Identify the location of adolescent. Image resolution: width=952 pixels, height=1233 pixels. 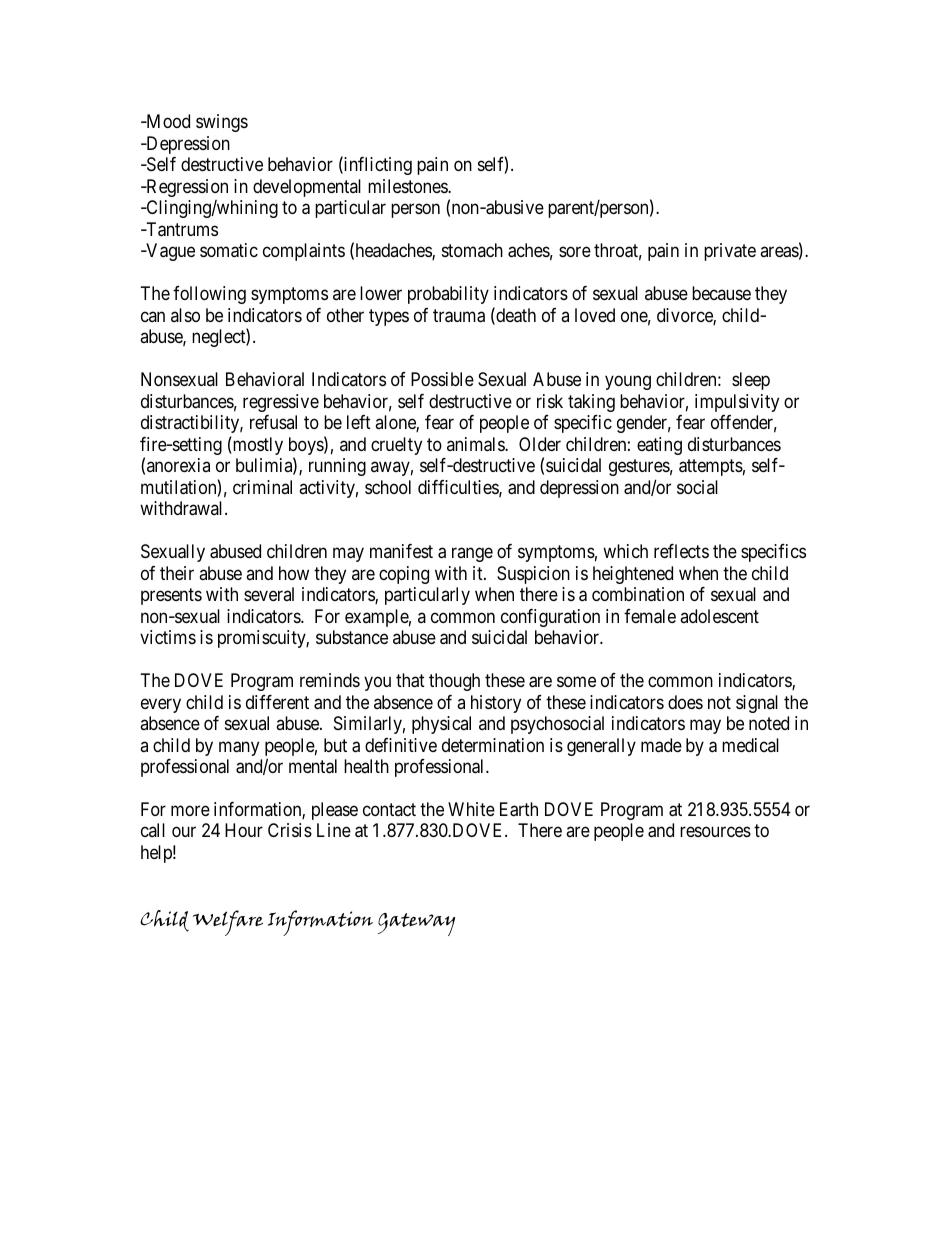
(719, 616).
